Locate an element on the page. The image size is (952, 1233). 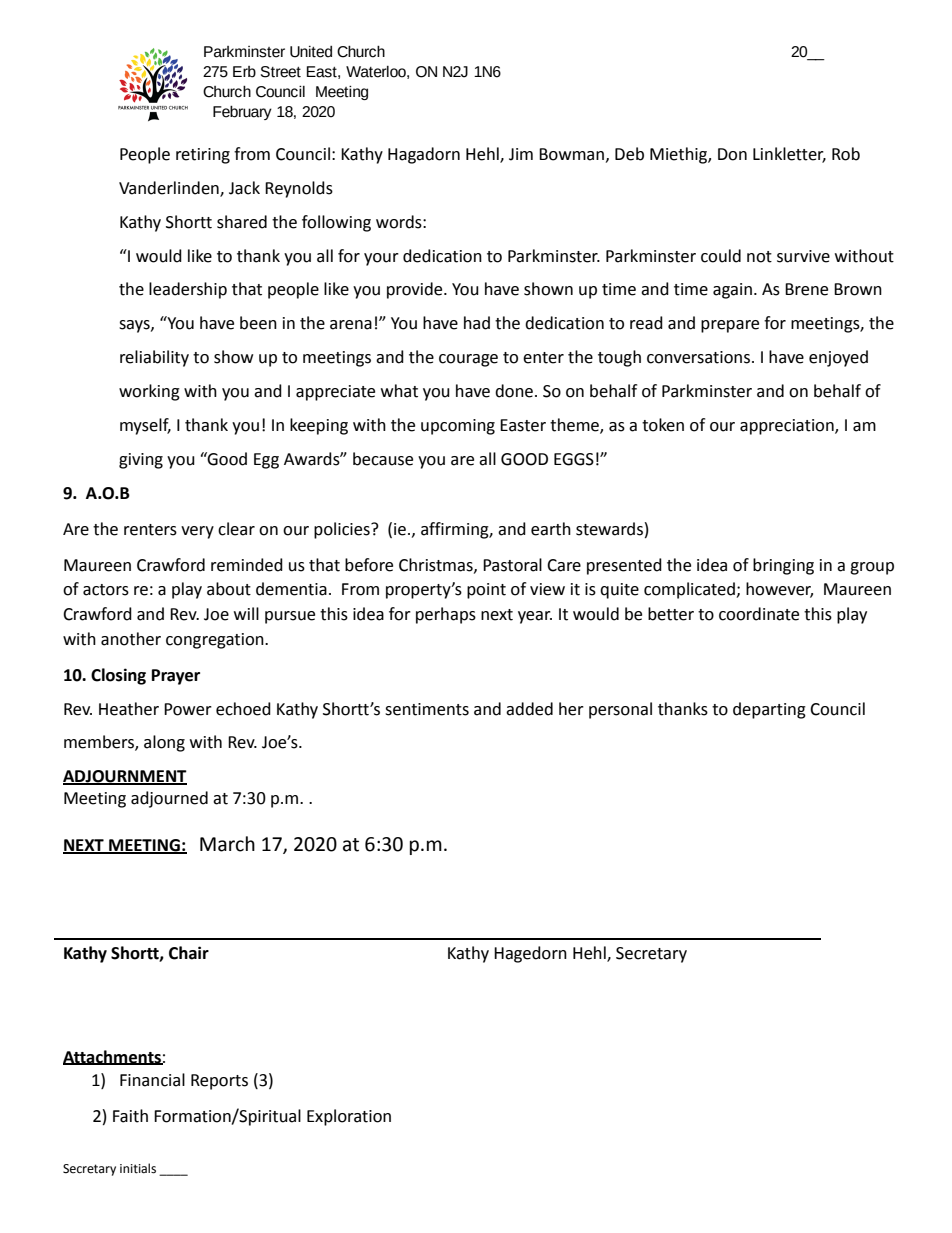
about is located at coordinates (229, 589).
